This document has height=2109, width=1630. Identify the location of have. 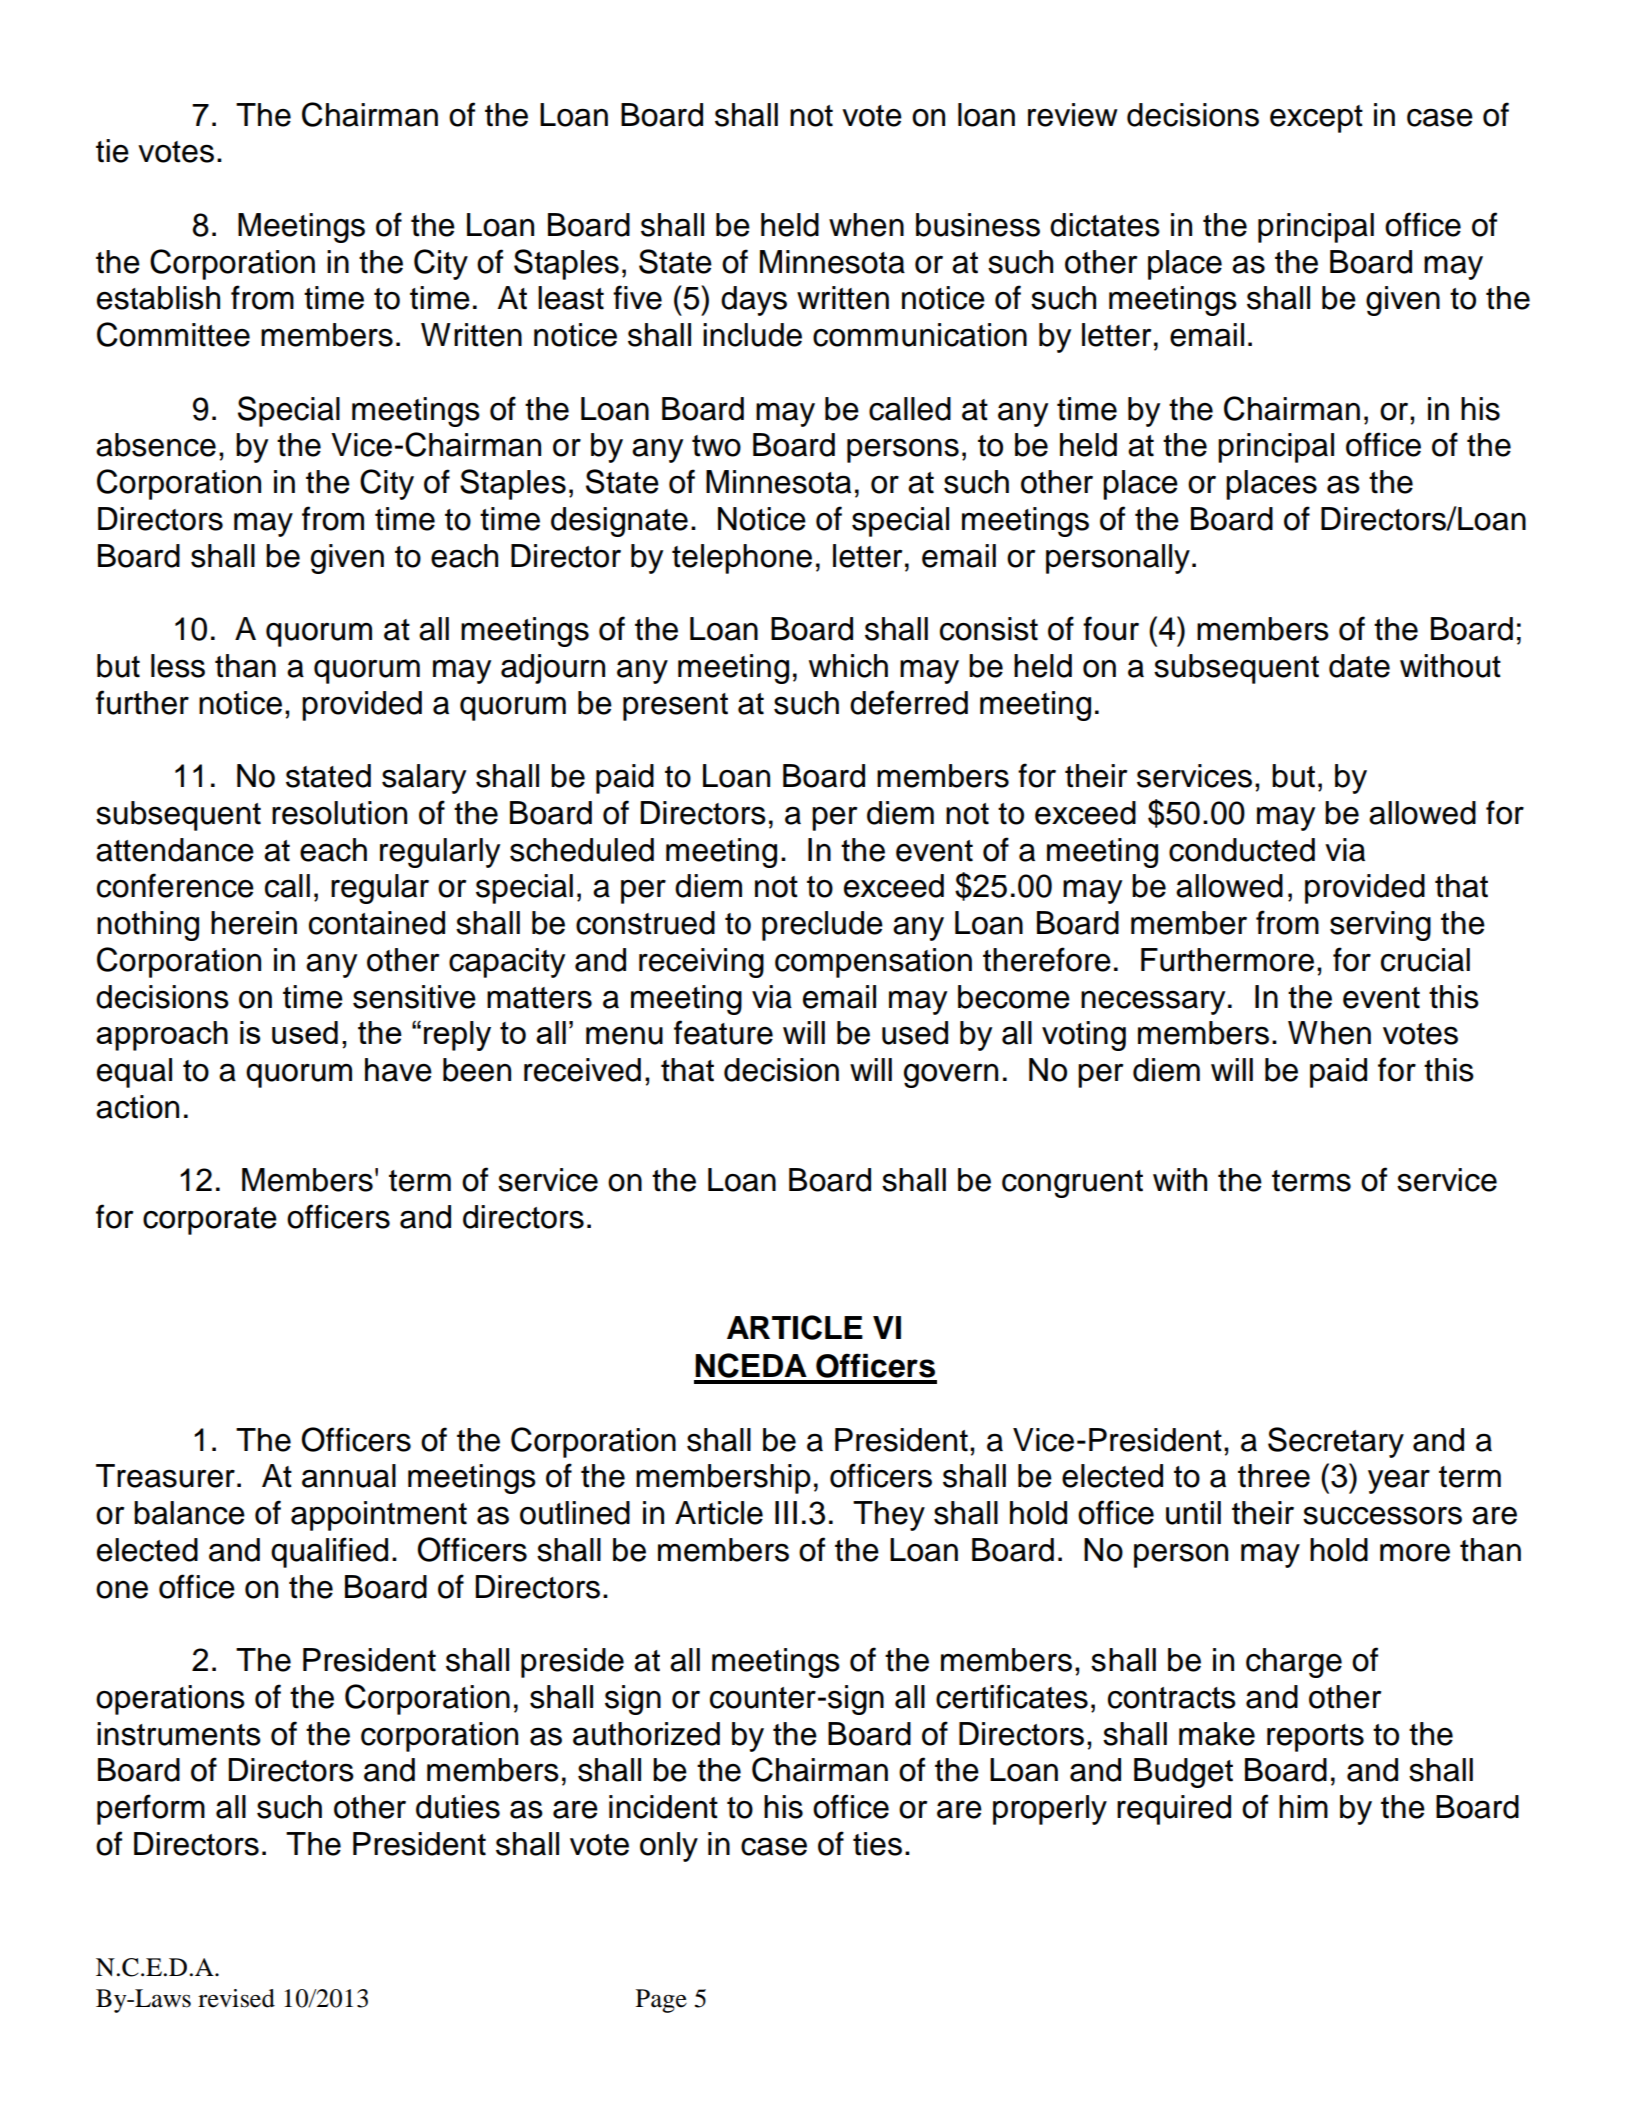
(398, 1070).
